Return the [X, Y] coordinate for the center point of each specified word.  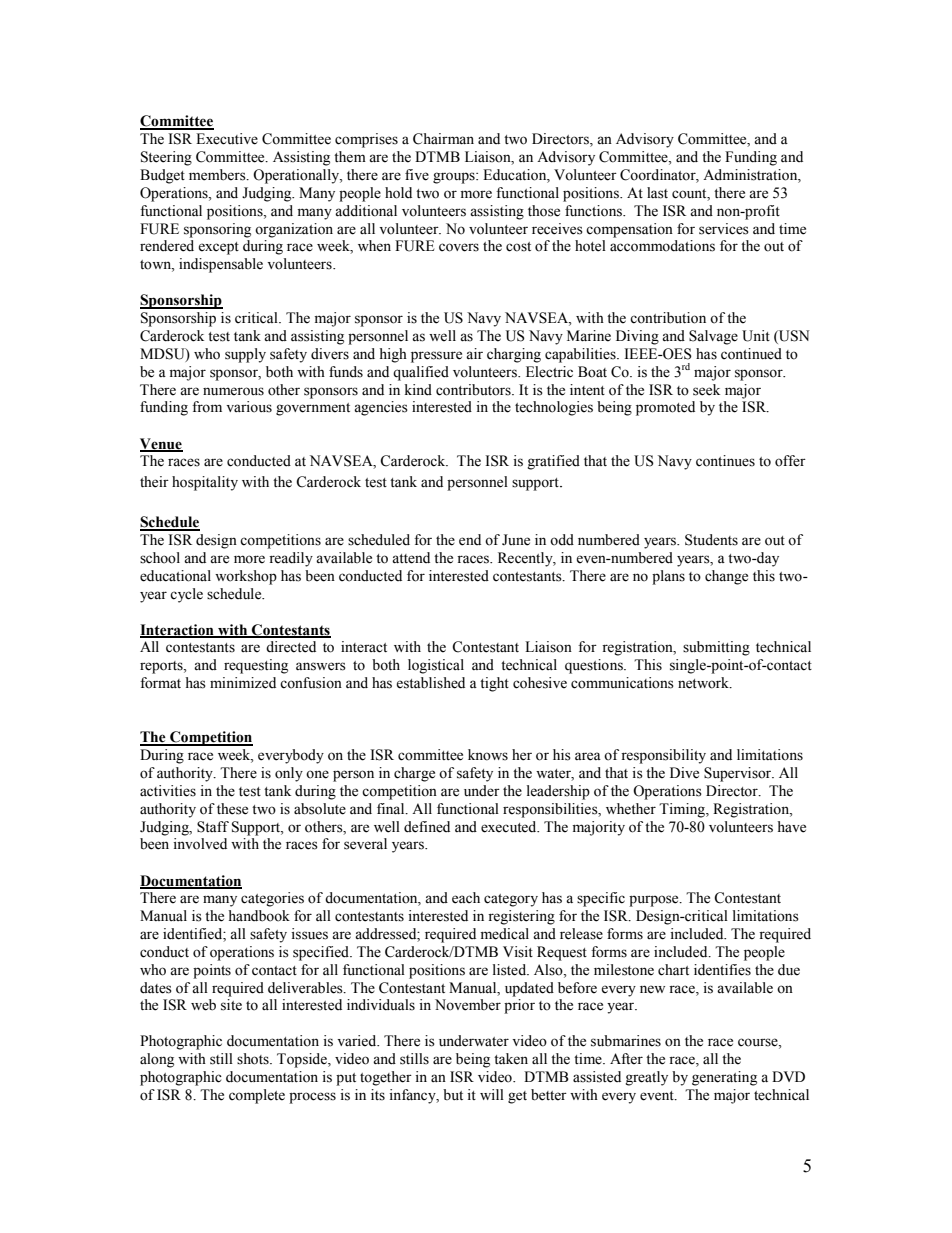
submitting [716, 648]
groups [455, 178]
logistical [436, 666]
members [218, 175]
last [657, 193]
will [492, 1094]
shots [254, 1059]
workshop [246, 577]
